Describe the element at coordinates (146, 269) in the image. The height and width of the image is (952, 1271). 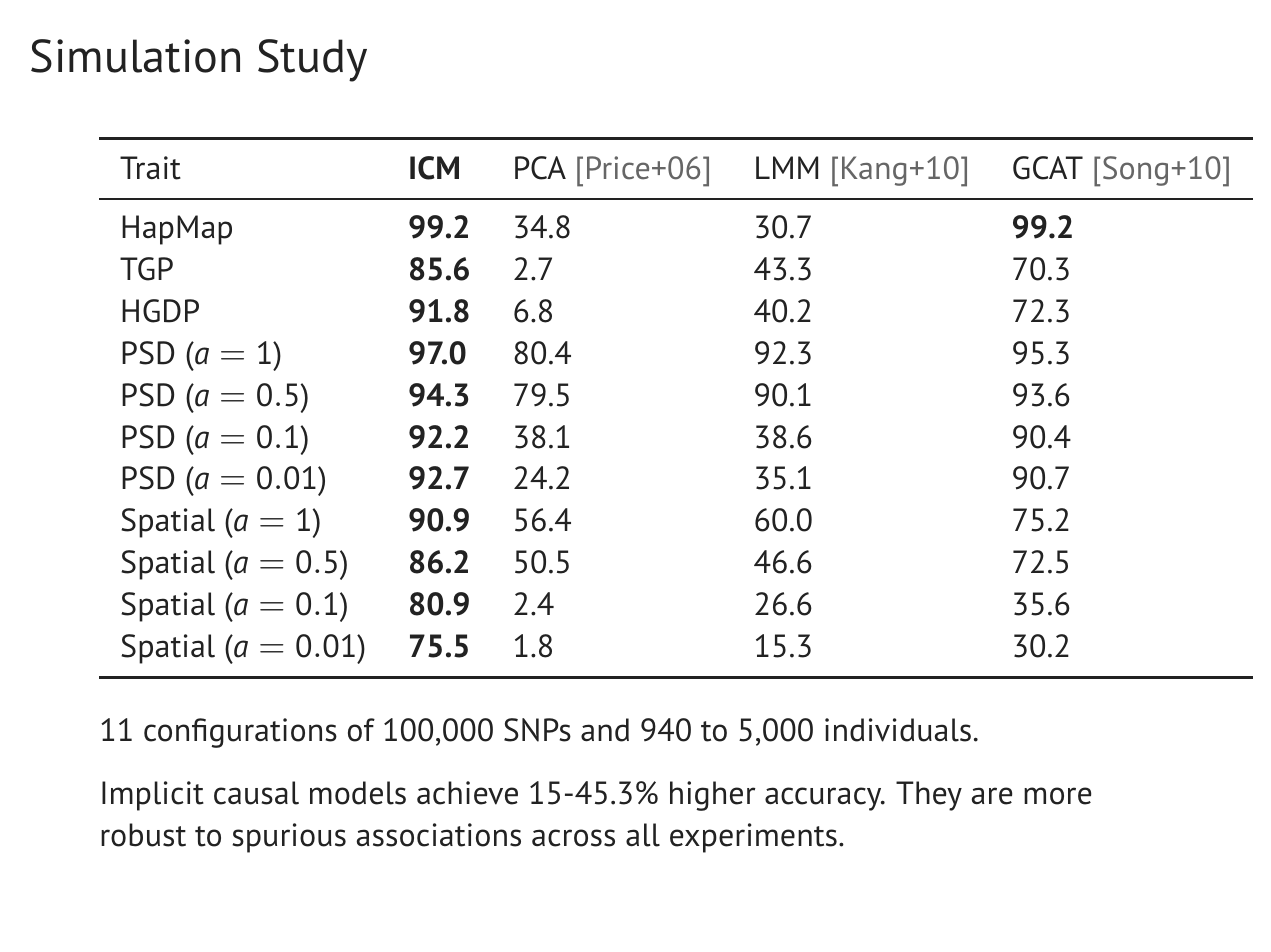
I see `TGP` at that location.
